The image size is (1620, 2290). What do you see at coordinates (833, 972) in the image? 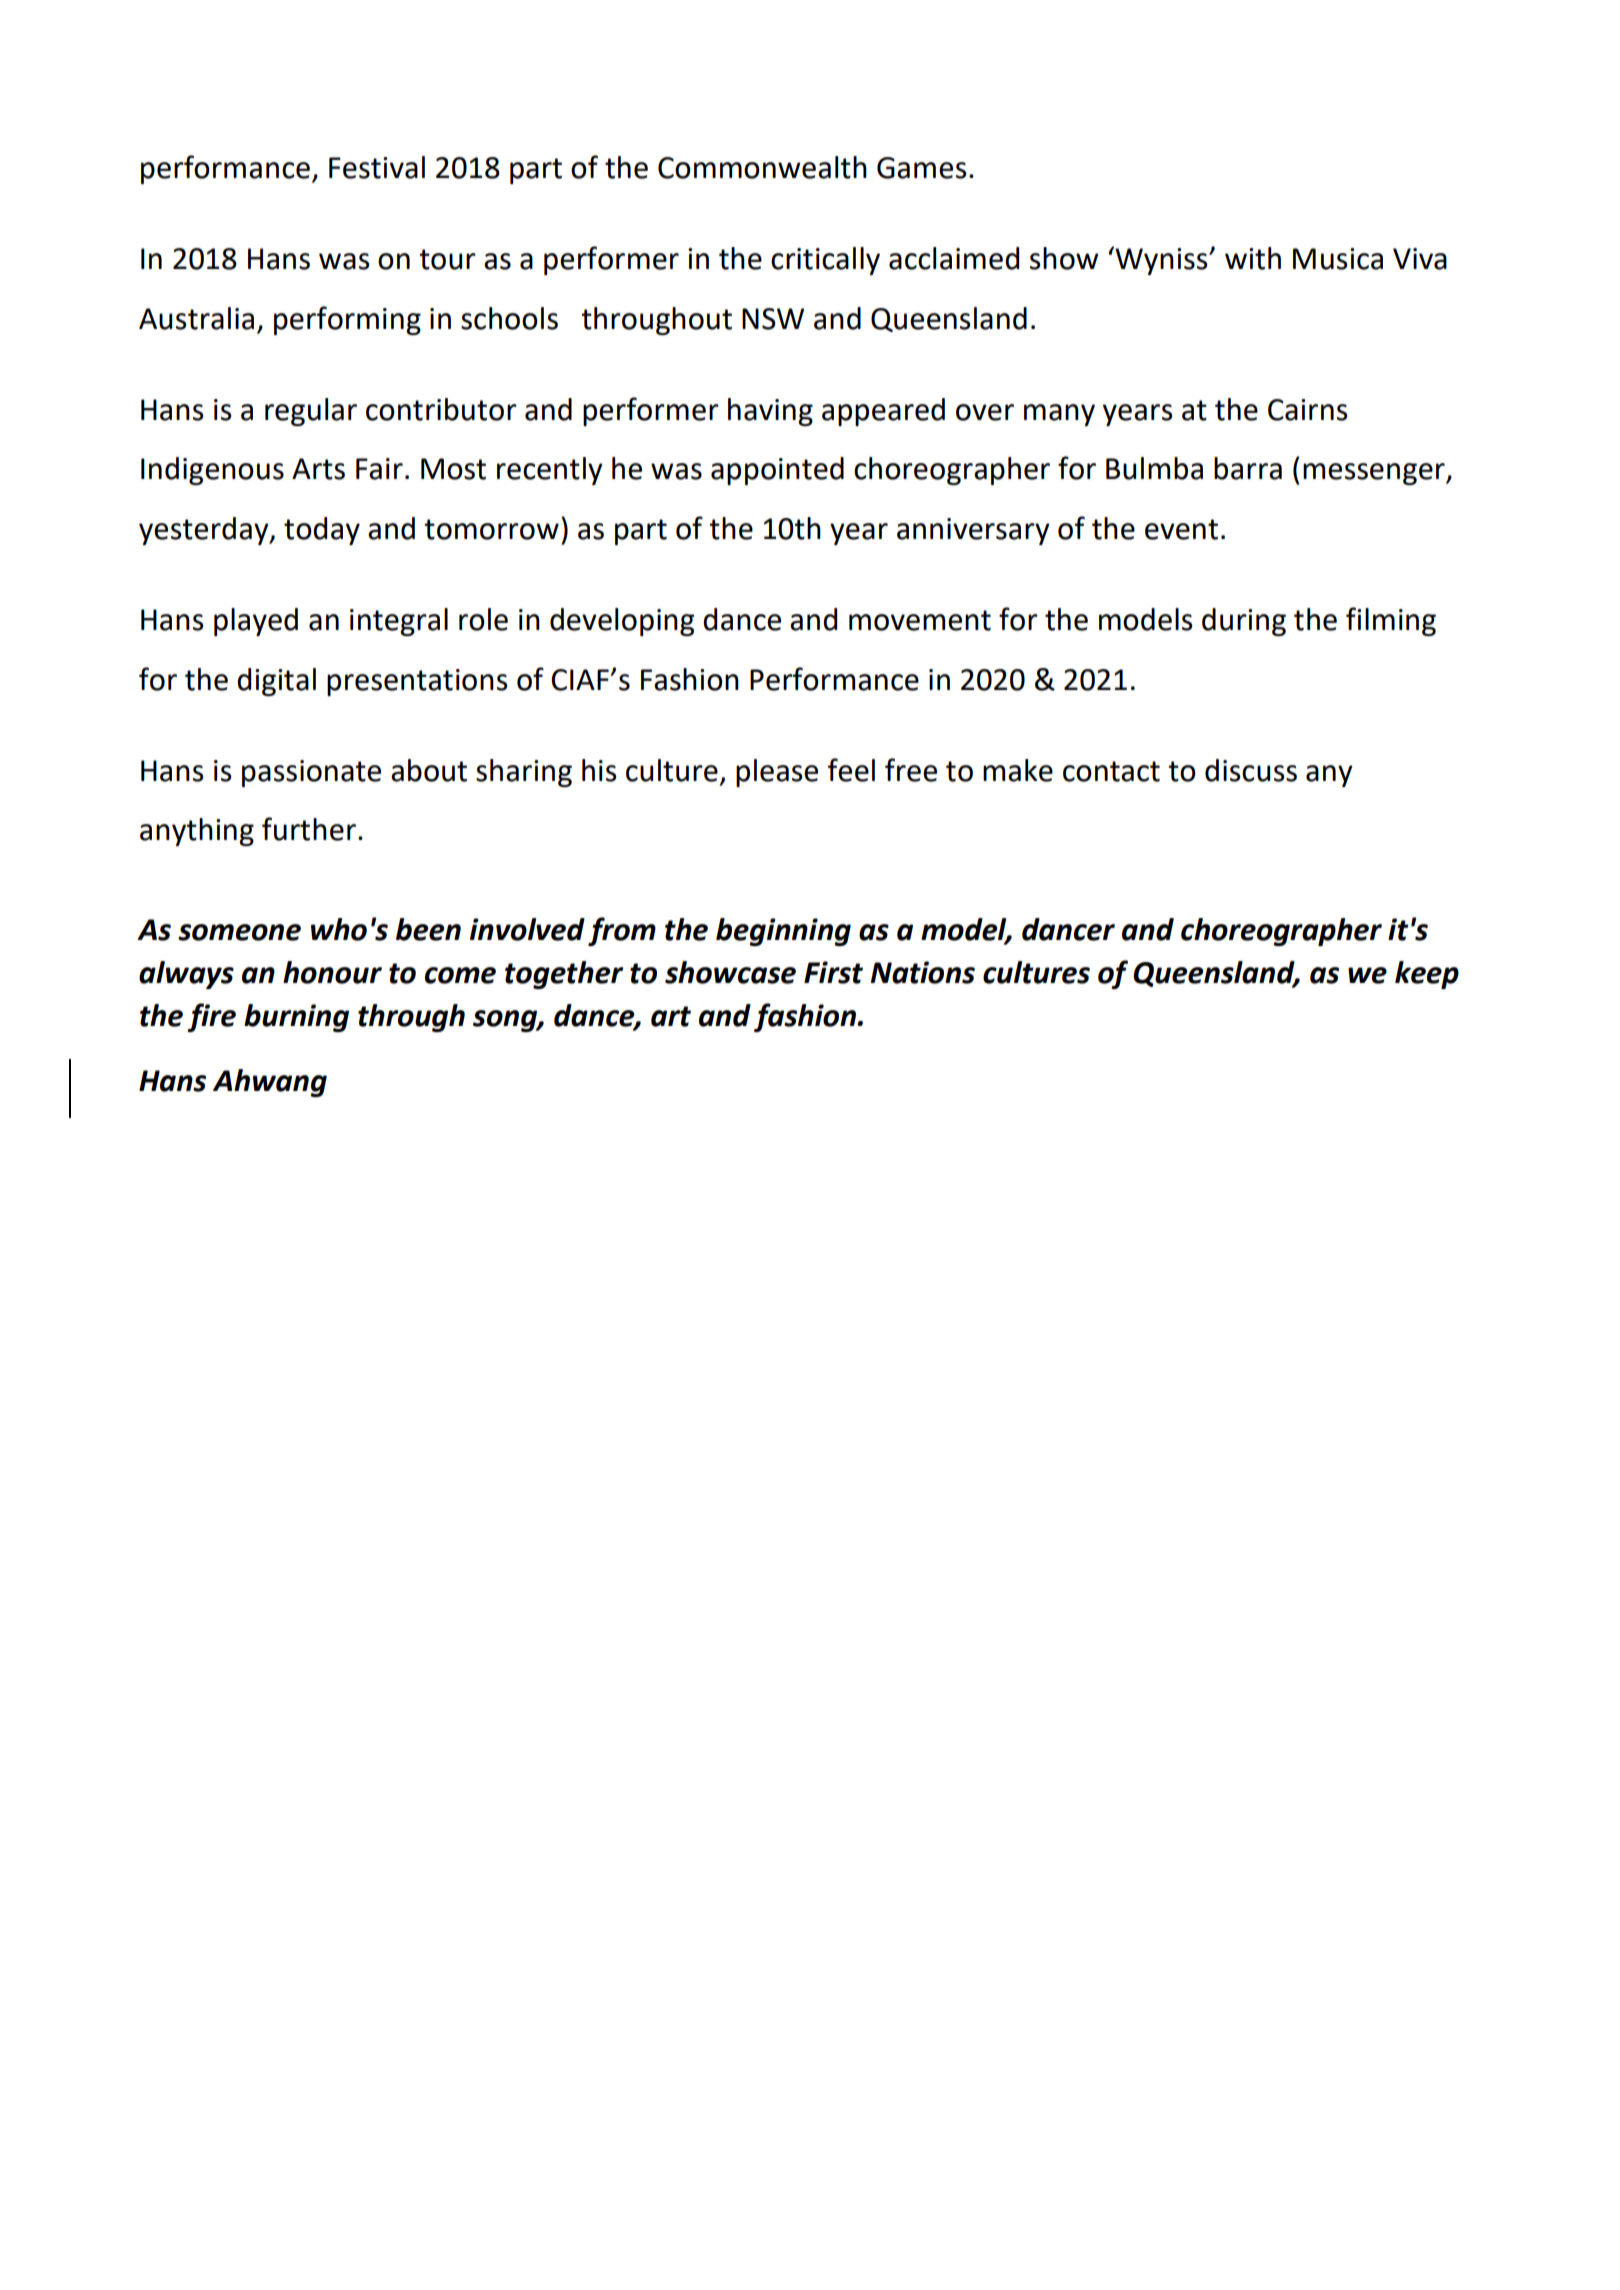
I see `First` at bounding box center [833, 972].
